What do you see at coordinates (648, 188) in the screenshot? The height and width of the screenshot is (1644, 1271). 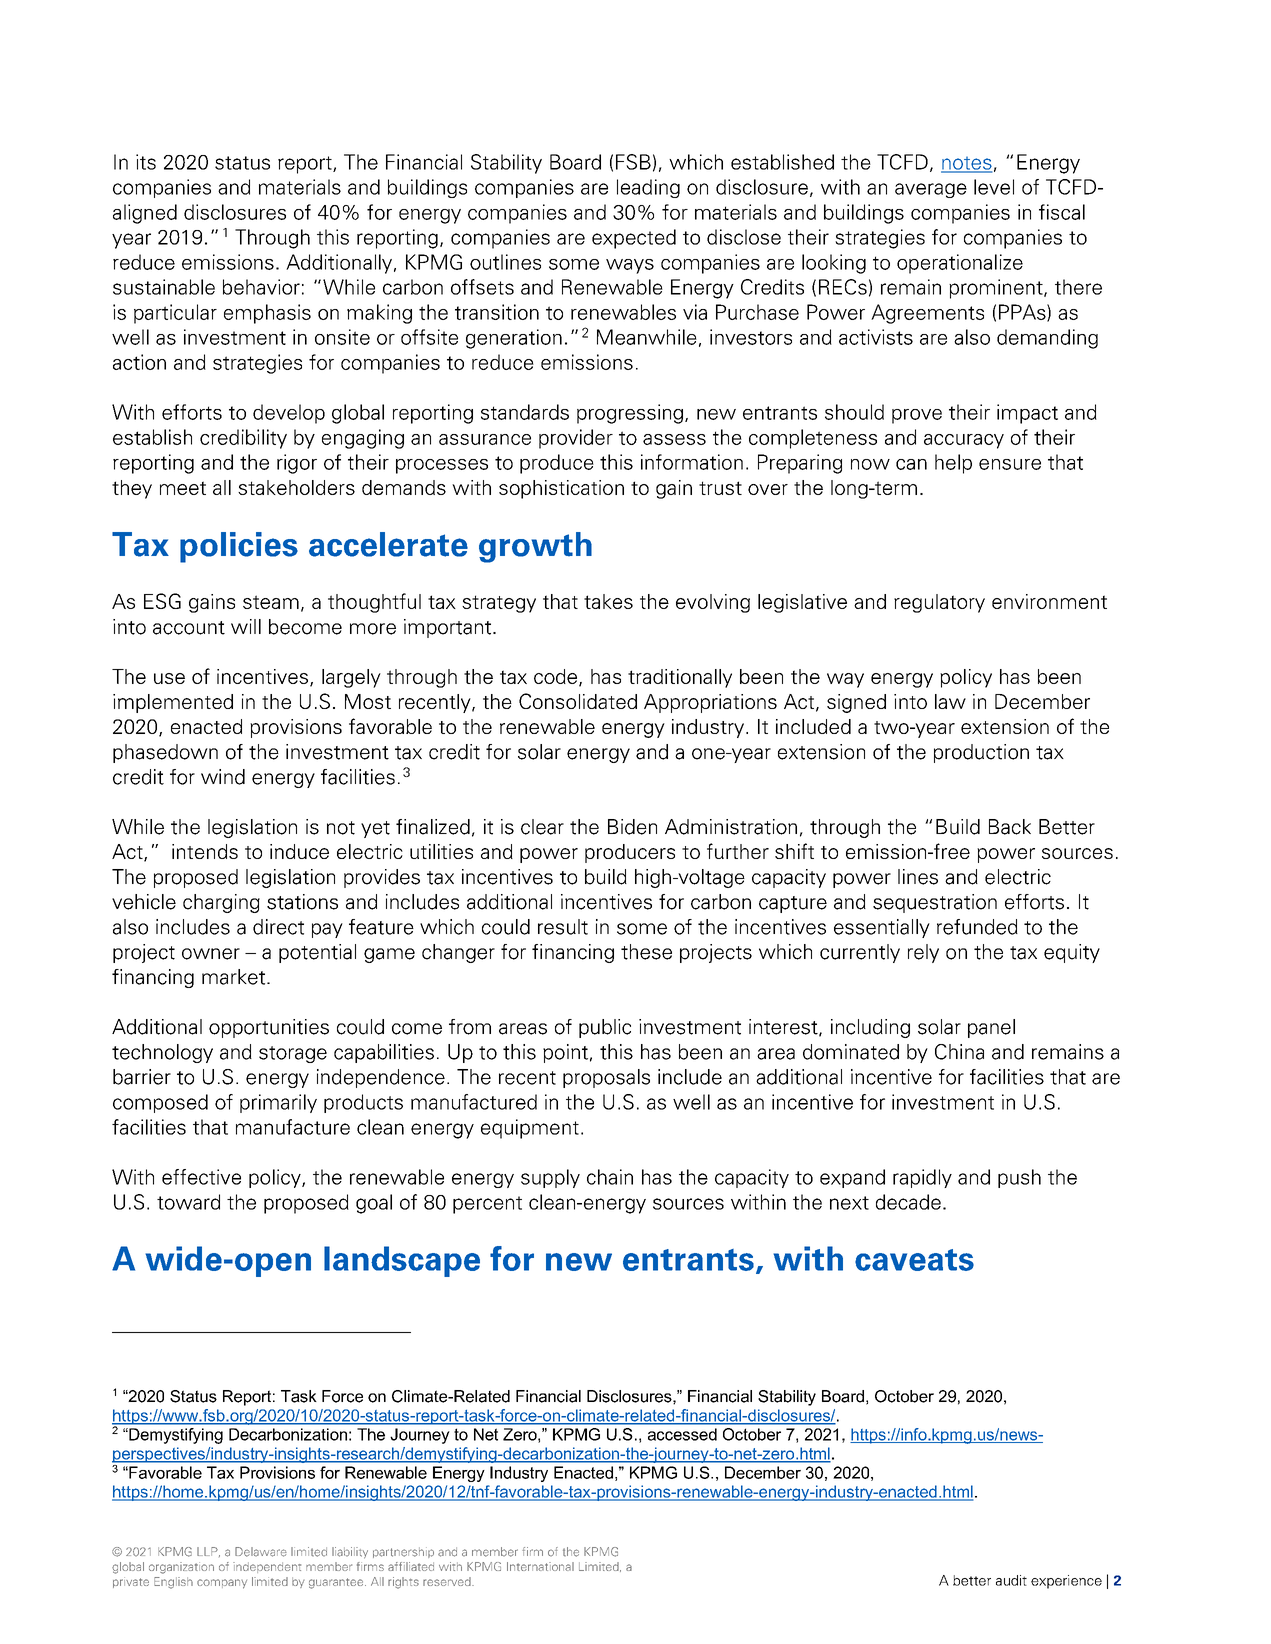 I see `leading` at bounding box center [648, 188].
